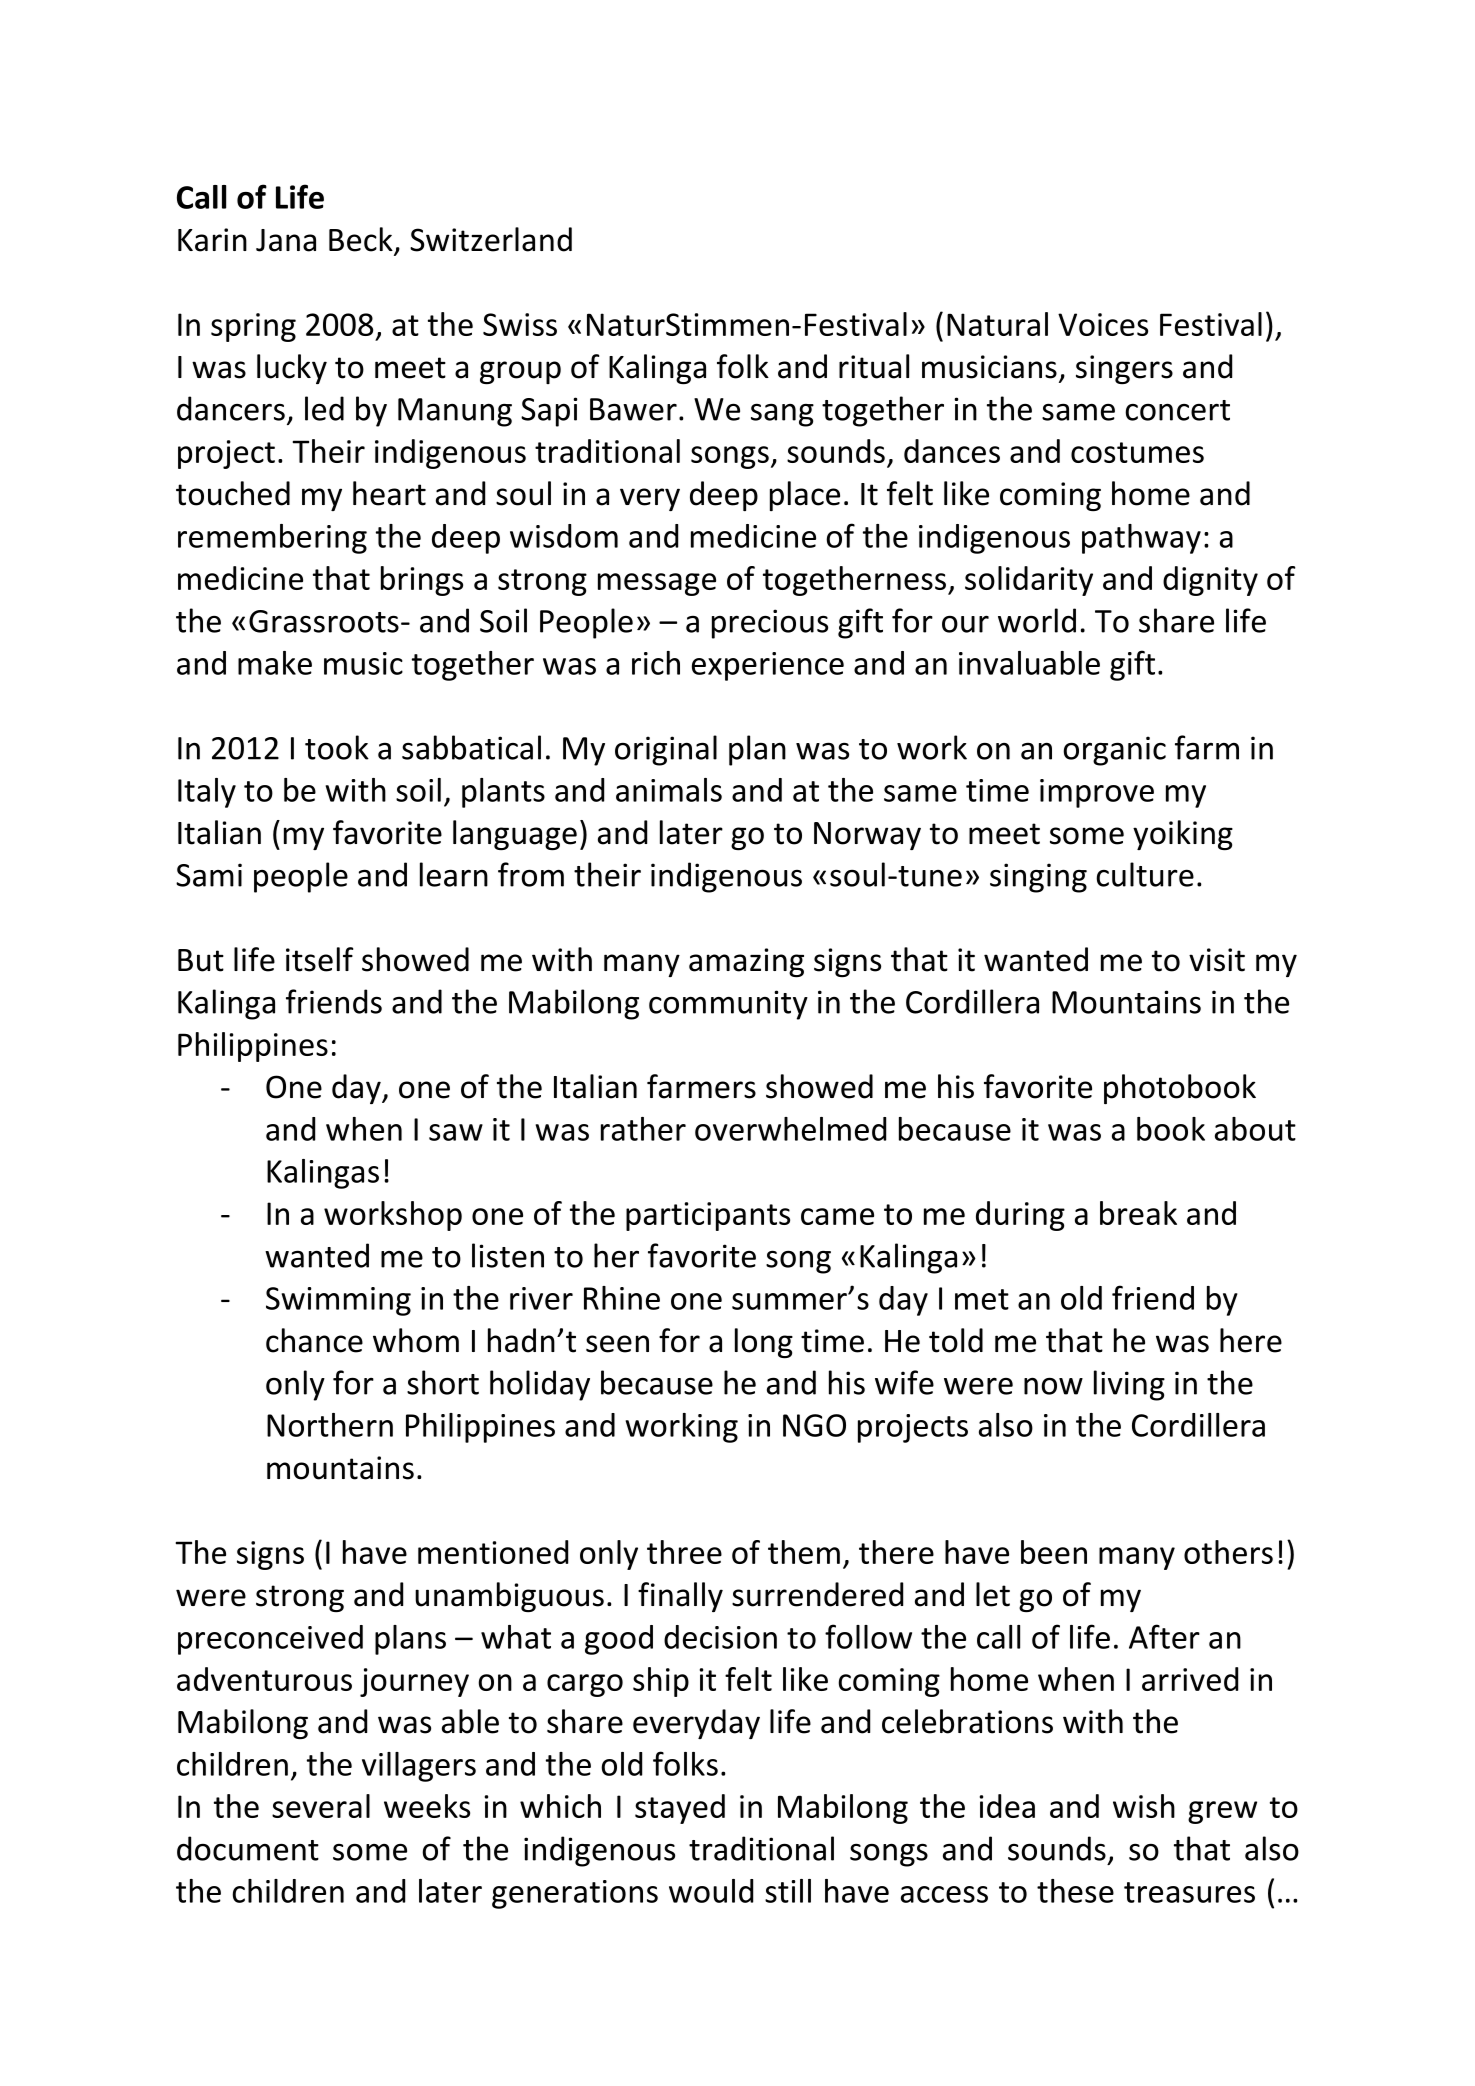 This screenshot has width=1475, height=2086. I want to click on Northern, so click(330, 1425).
